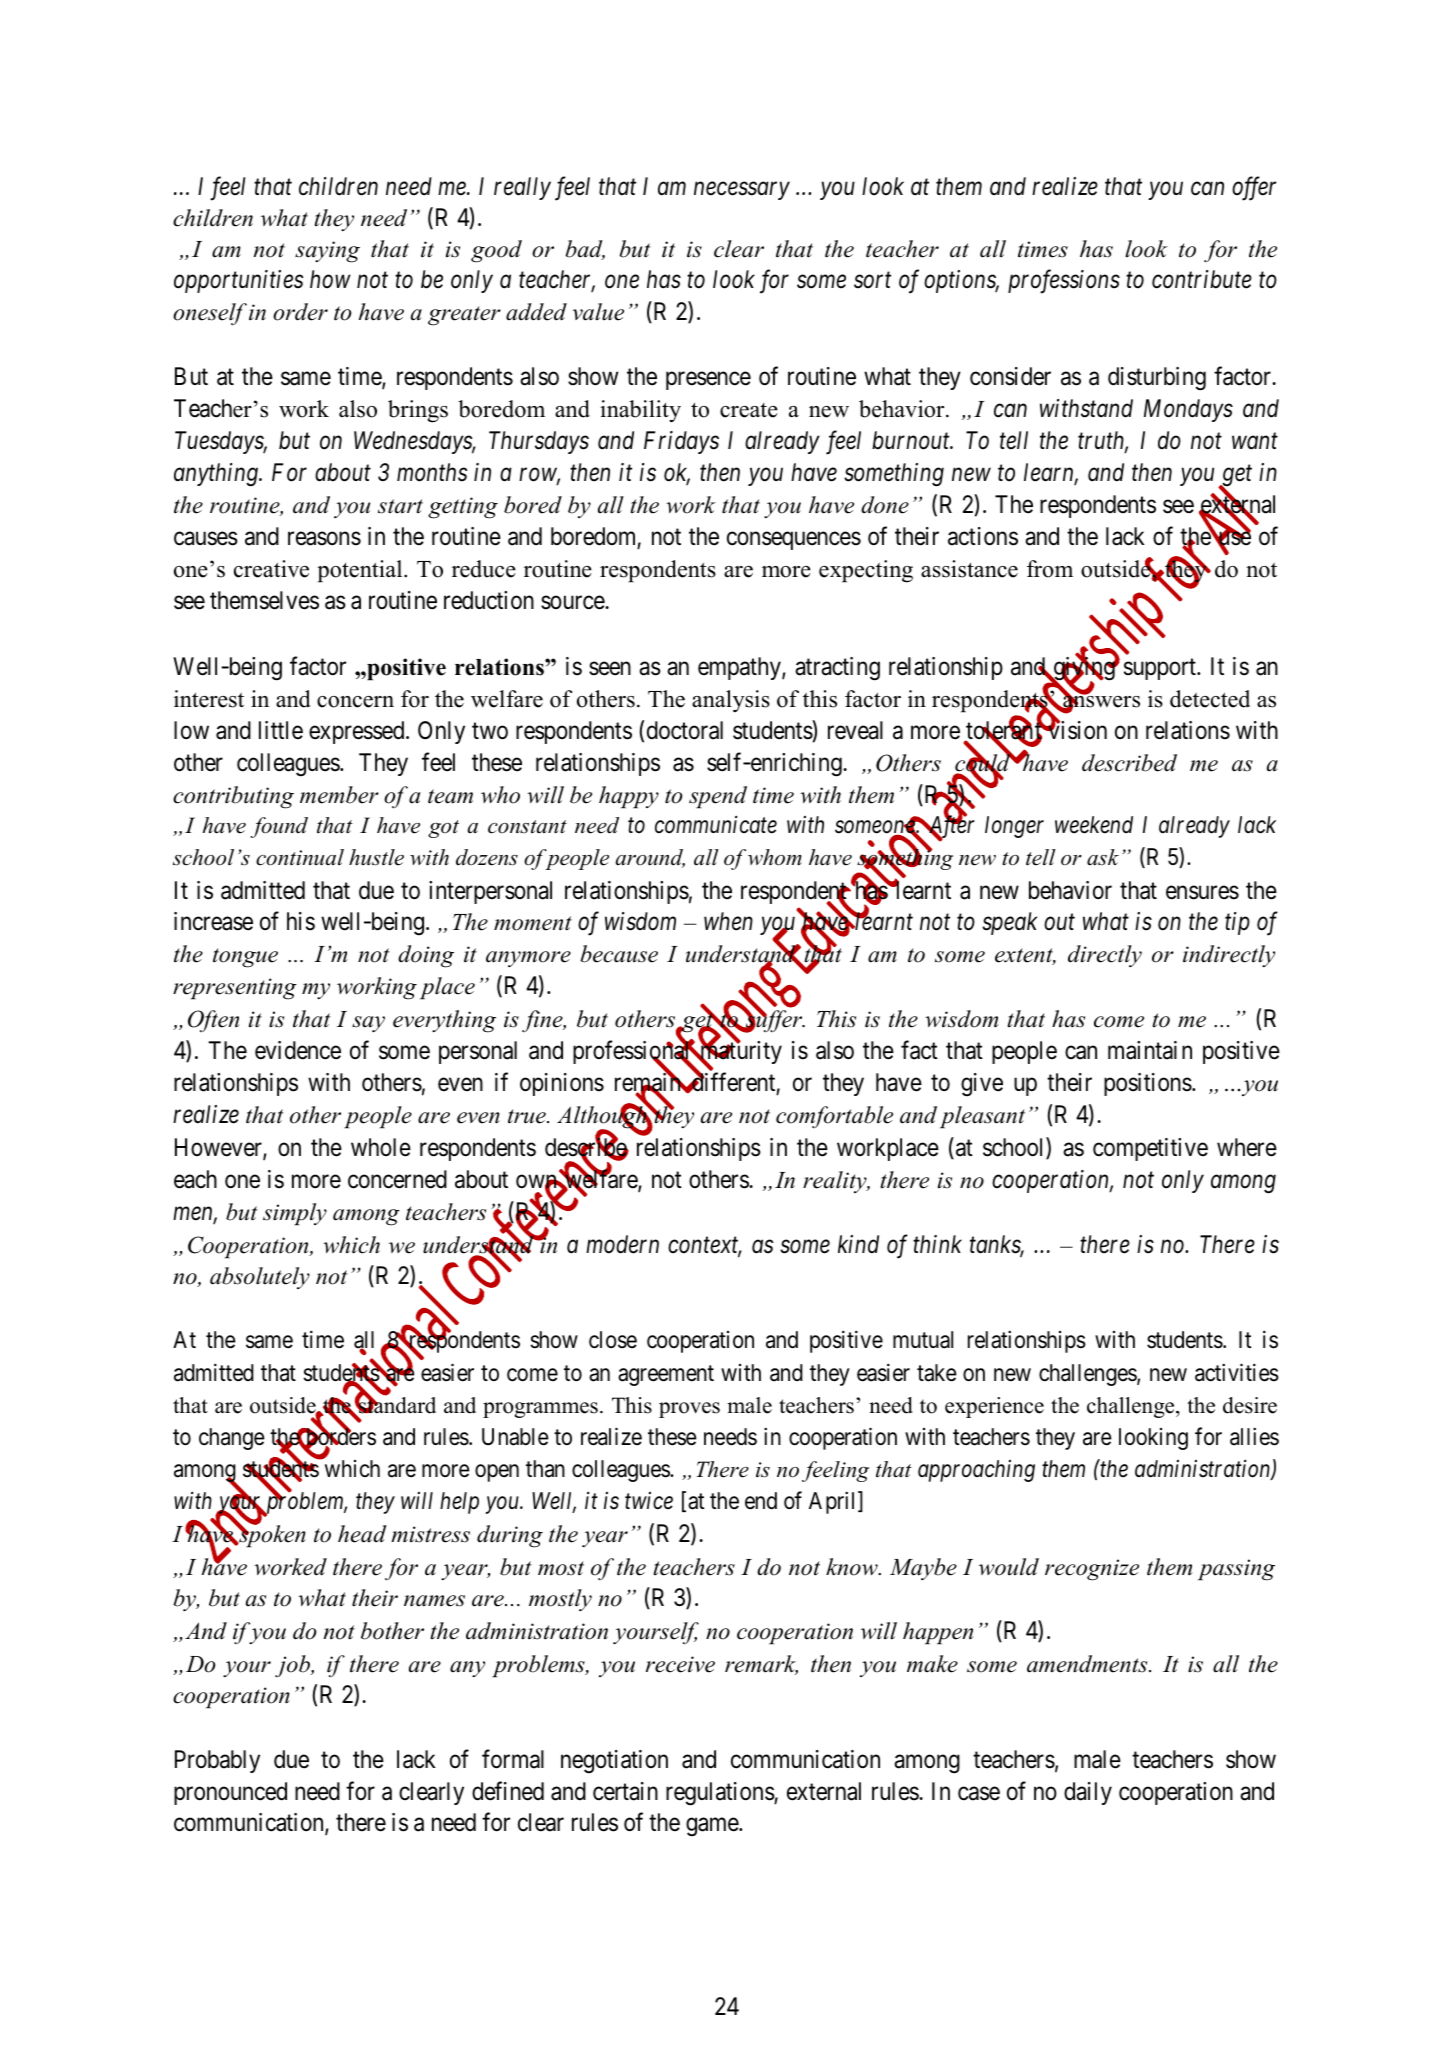 The image size is (1449, 2051). What do you see at coordinates (728, 921) in the screenshot?
I see `when` at bounding box center [728, 921].
